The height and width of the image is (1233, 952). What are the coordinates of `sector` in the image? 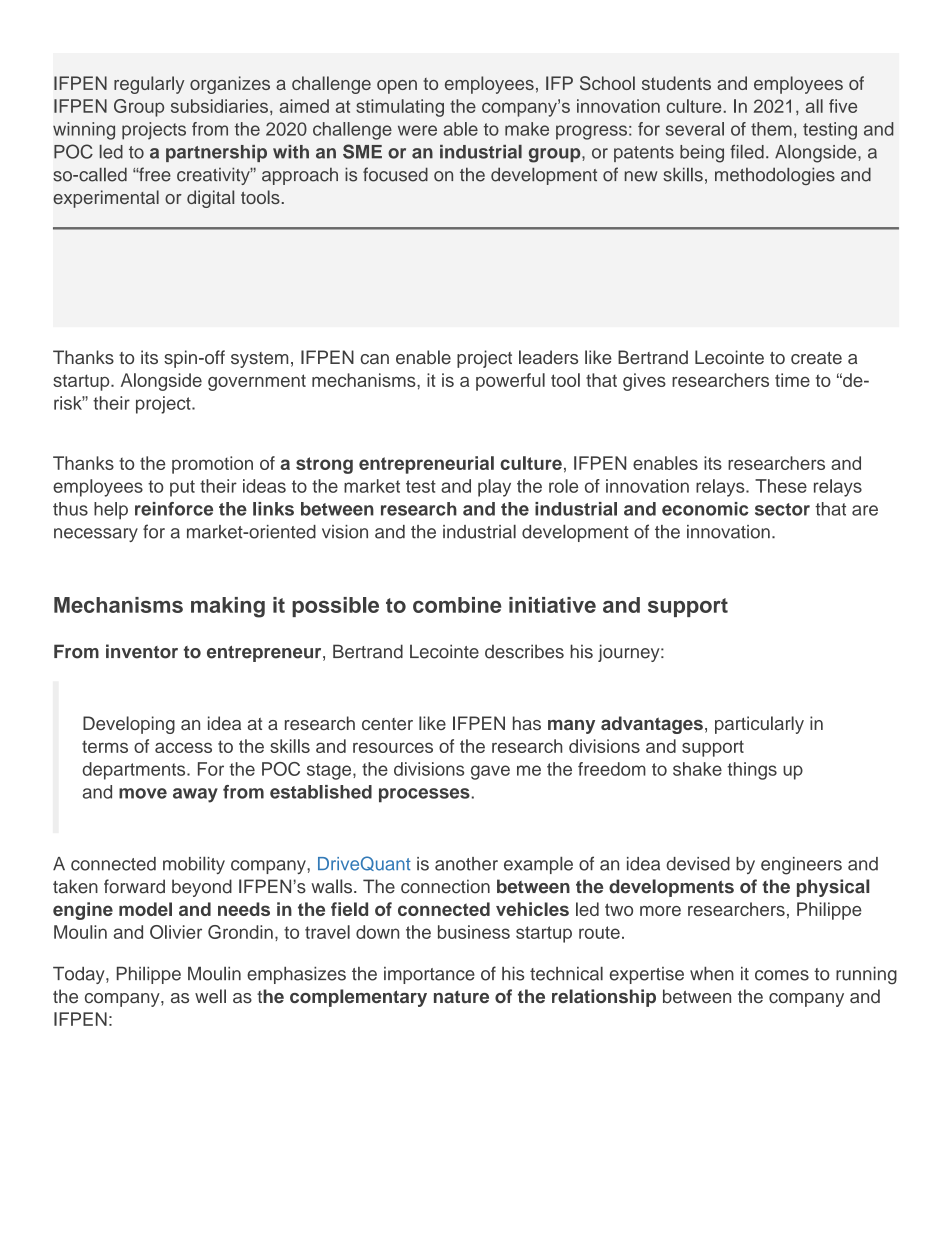 It's located at (782, 509).
